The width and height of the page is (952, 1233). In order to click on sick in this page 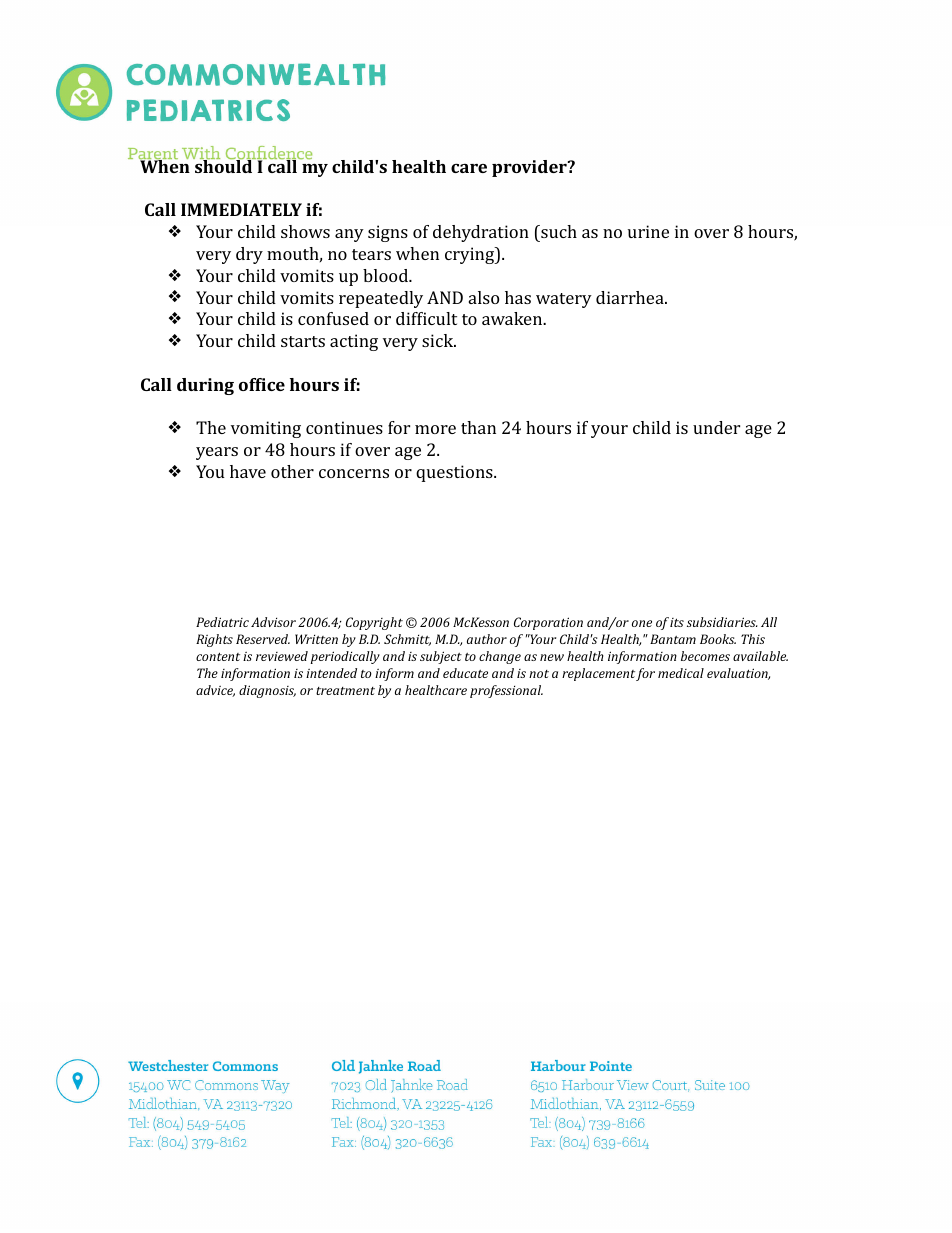, I will do `click(439, 340)`.
